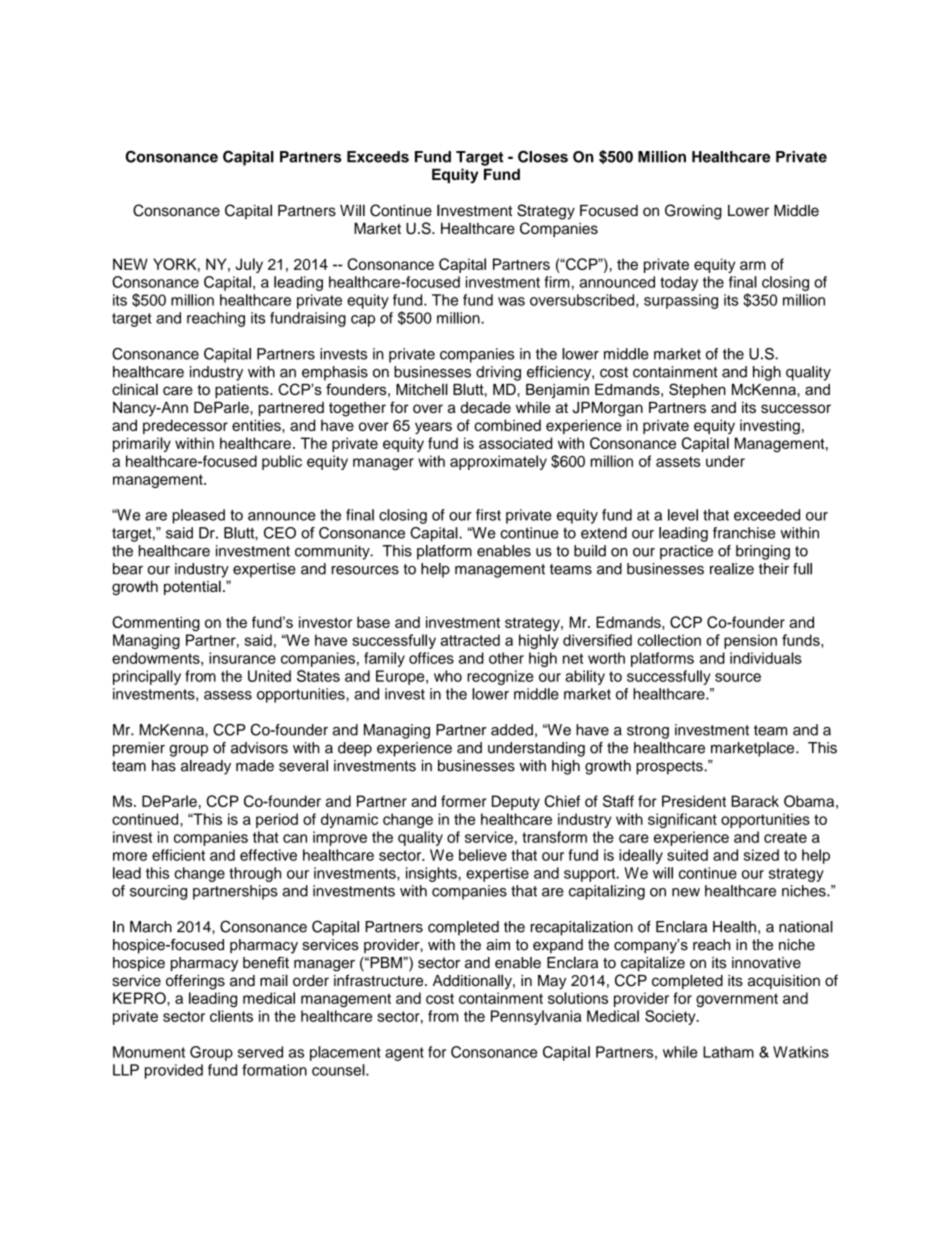 The height and width of the page is (1233, 952). What do you see at coordinates (470, 640) in the page?
I see `attracted` at bounding box center [470, 640].
